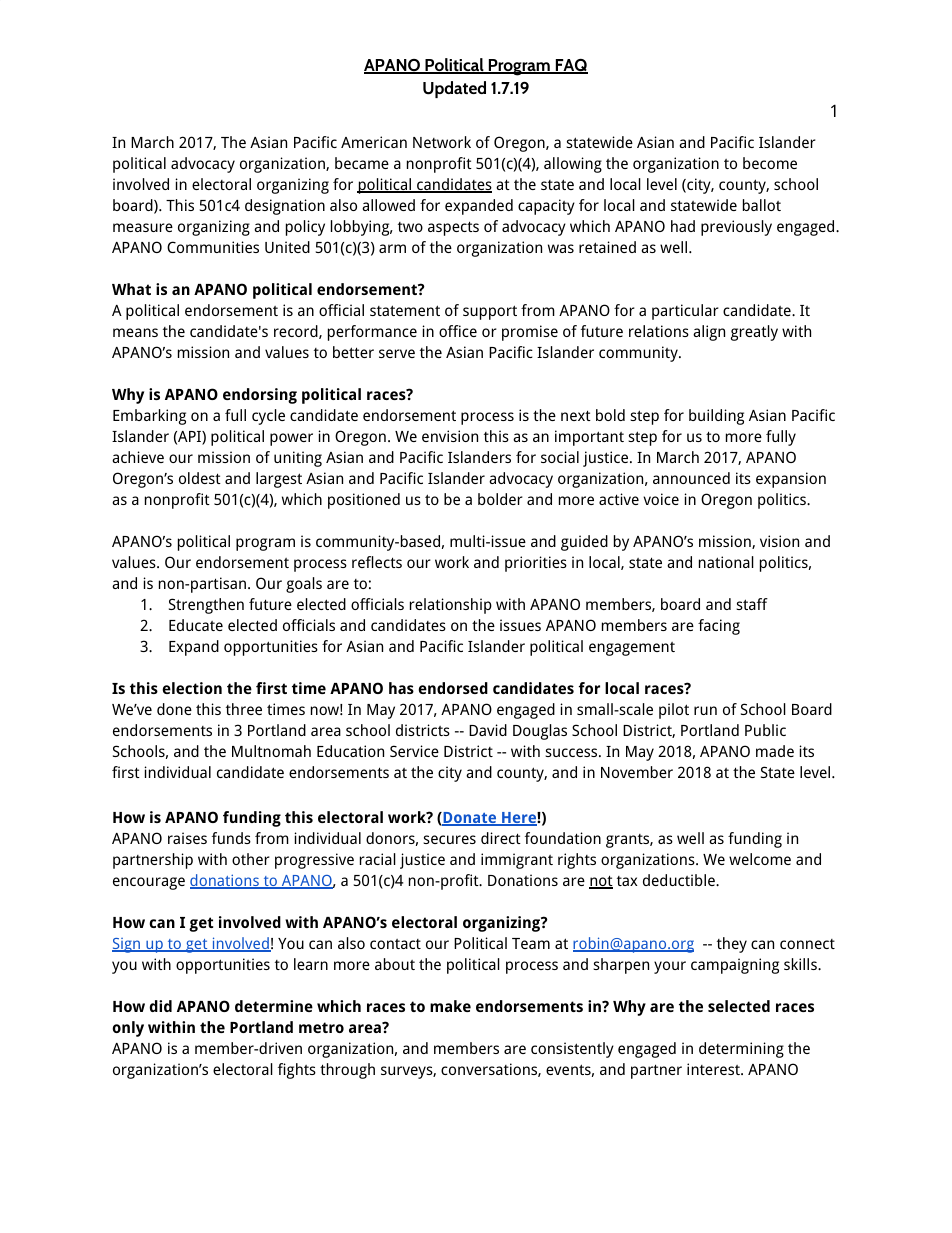 This document has height=1233, width=952. I want to click on Updated, so click(454, 89).
